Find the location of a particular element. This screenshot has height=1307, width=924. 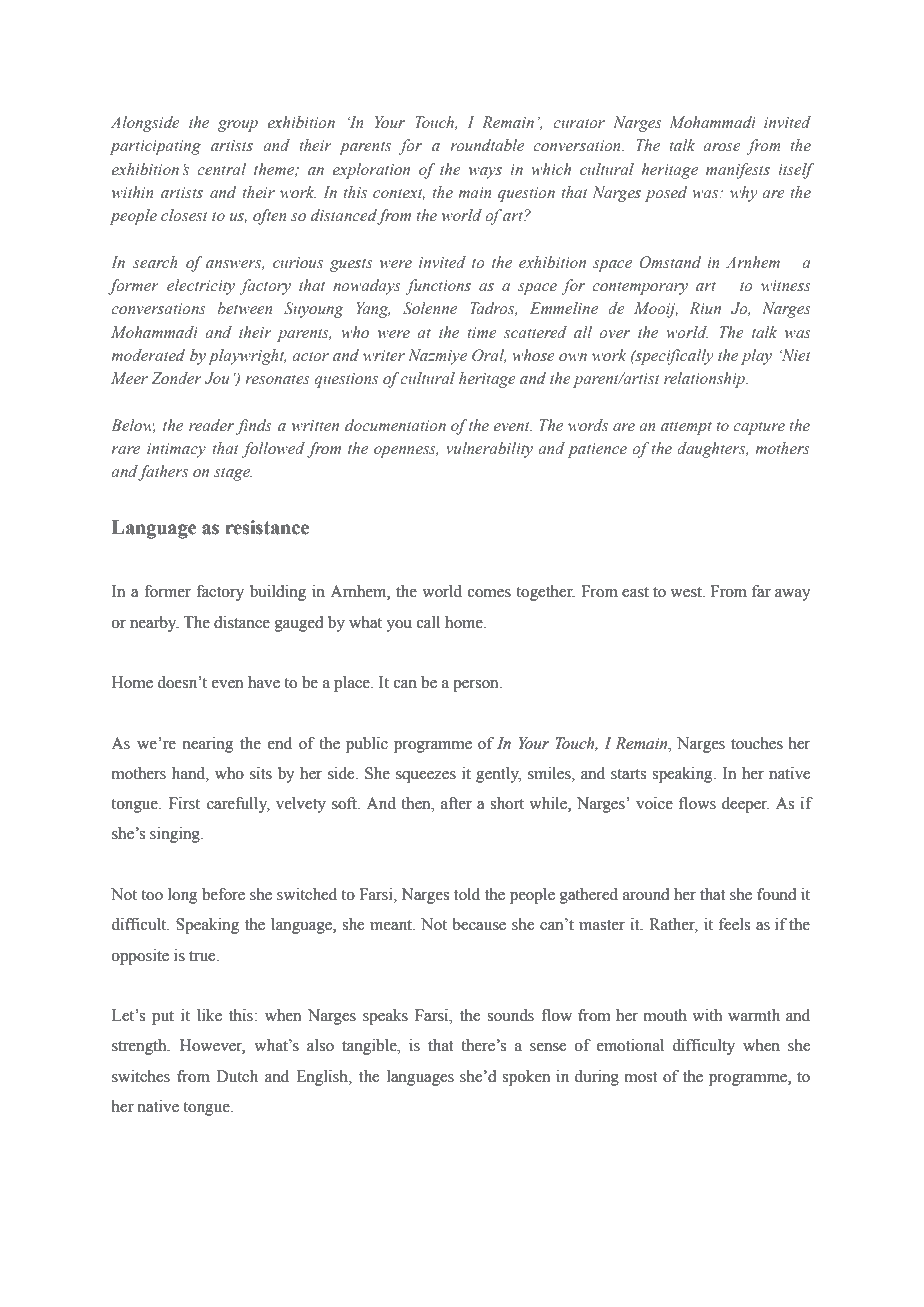

nearby is located at coordinates (154, 624).
